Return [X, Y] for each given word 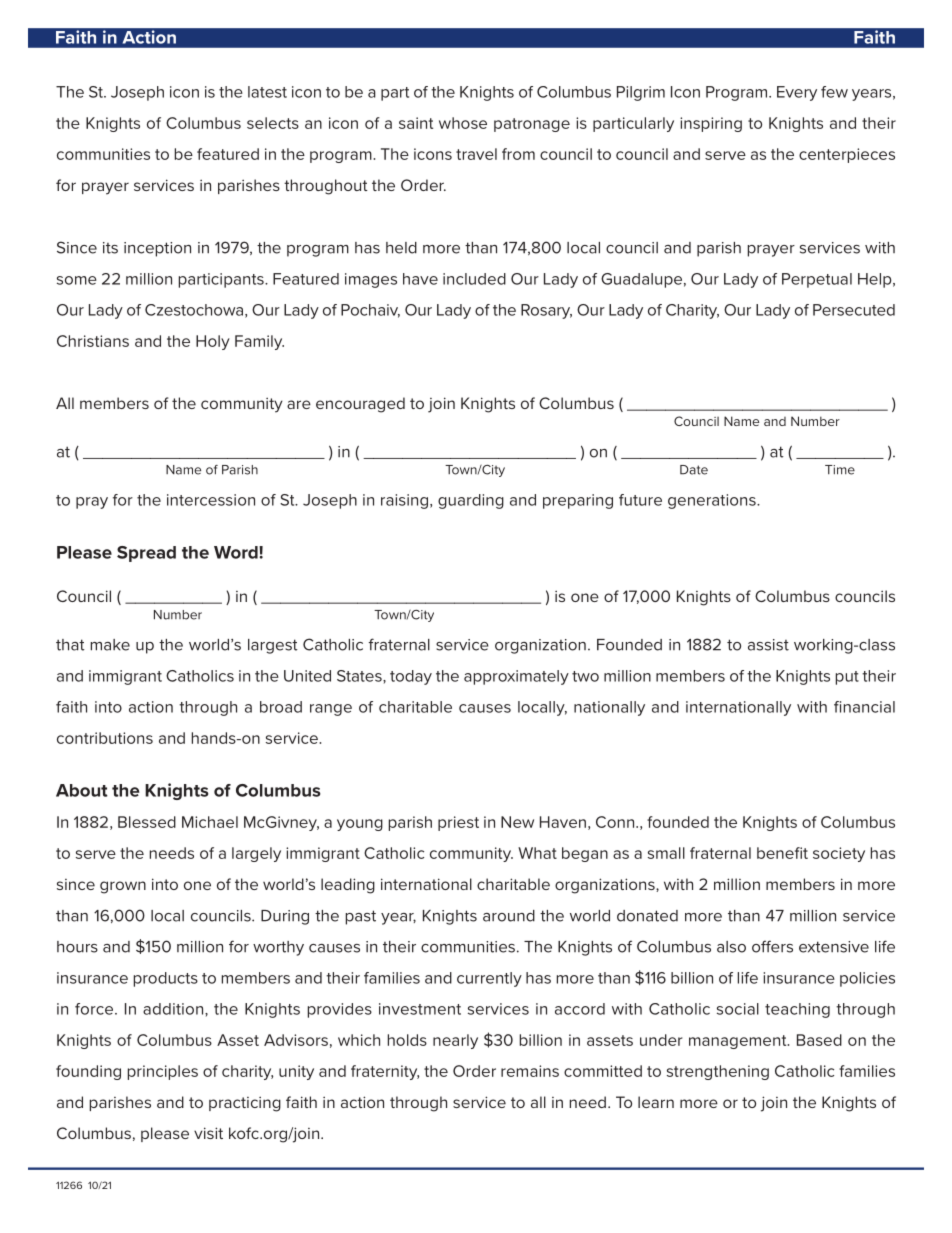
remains [530, 1071]
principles [163, 1072]
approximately [516, 677]
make [110, 645]
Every [797, 93]
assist [768, 645]
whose [463, 123]
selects [273, 123]
